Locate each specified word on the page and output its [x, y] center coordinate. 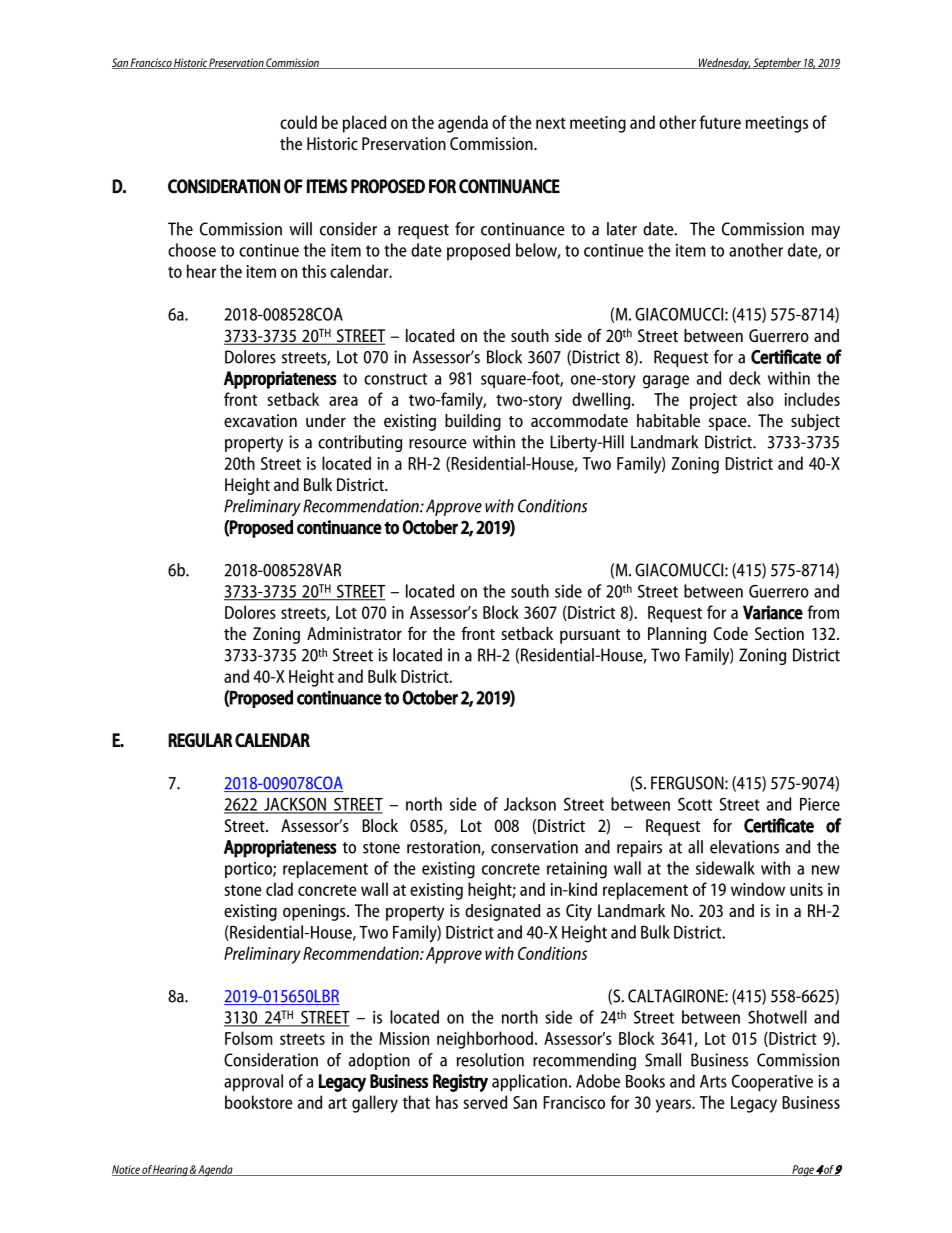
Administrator [354, 633]
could [298, 122]
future [720, 122]
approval [253, 1082]
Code [731, 633]
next [551, 123]
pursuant [590, 636]
